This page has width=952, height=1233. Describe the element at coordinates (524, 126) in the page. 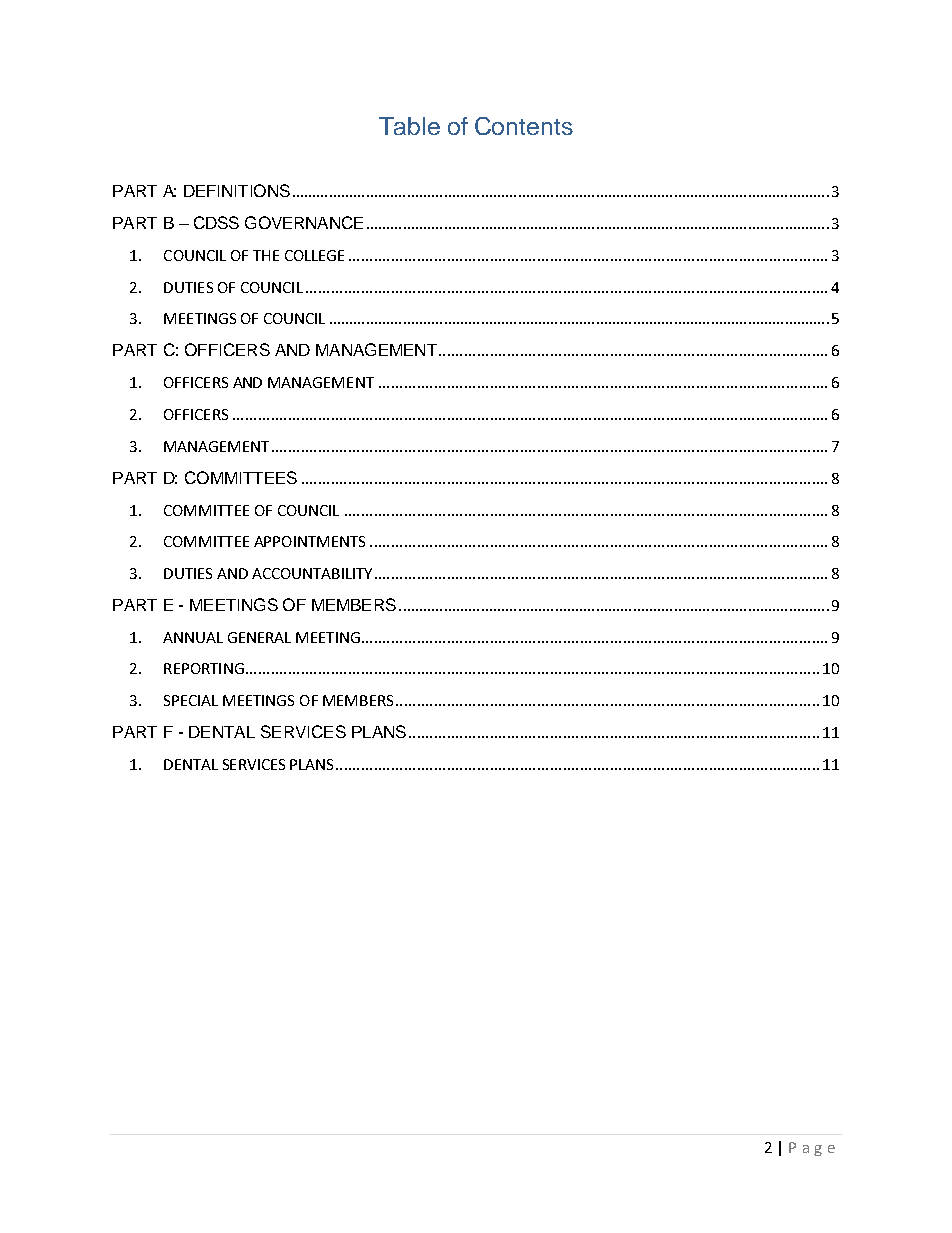

I see `Contents` at that location.
